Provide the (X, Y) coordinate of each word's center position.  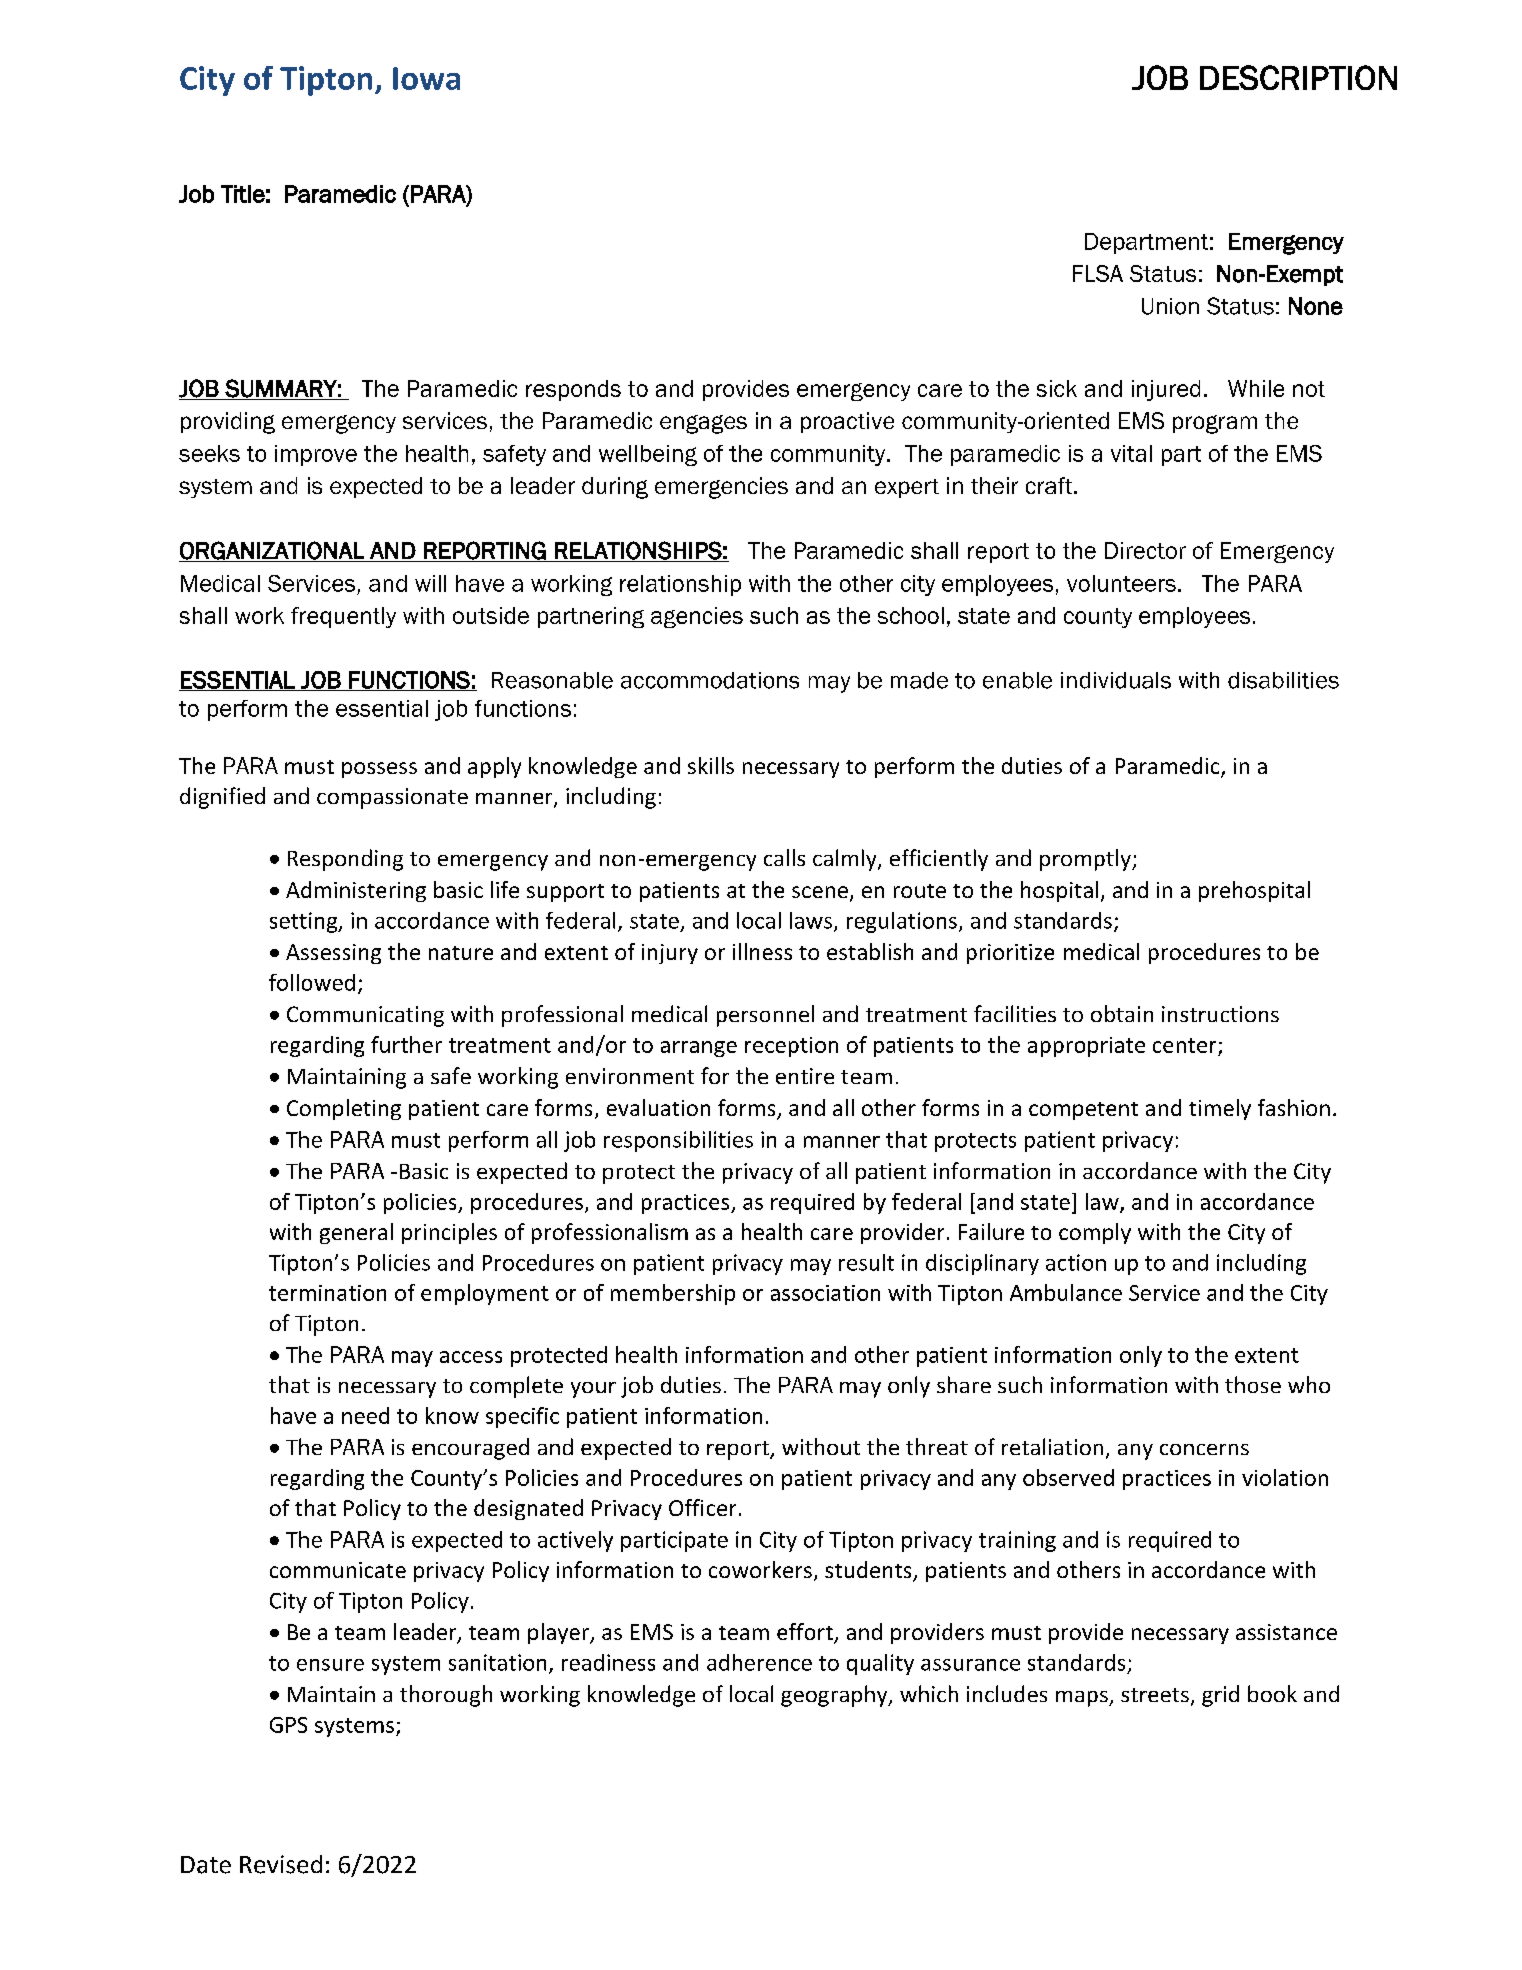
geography (835, 1696)
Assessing (333, 954)
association (825, 1293)
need (365, 1415)
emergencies (721, 488)
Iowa (426, 78)
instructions (1220, 1014)
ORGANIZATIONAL (272, 551)
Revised (281, 1864)
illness (762, 951)
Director (1145, 550)
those (1253, 1384)
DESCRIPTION (1298, 77)
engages (703, 424)
